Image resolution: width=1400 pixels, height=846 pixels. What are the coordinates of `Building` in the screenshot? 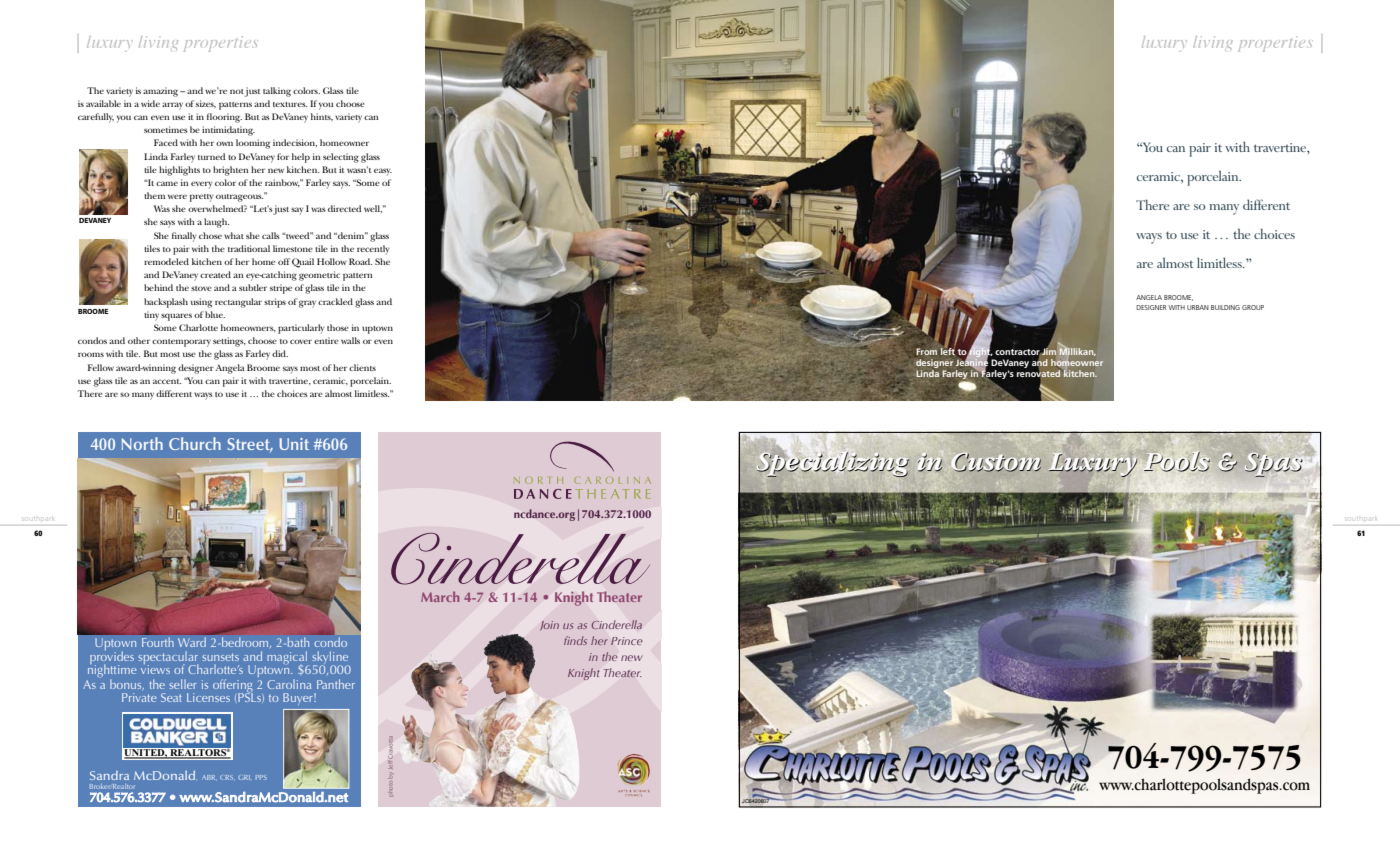 It's located at (1225, 307).
